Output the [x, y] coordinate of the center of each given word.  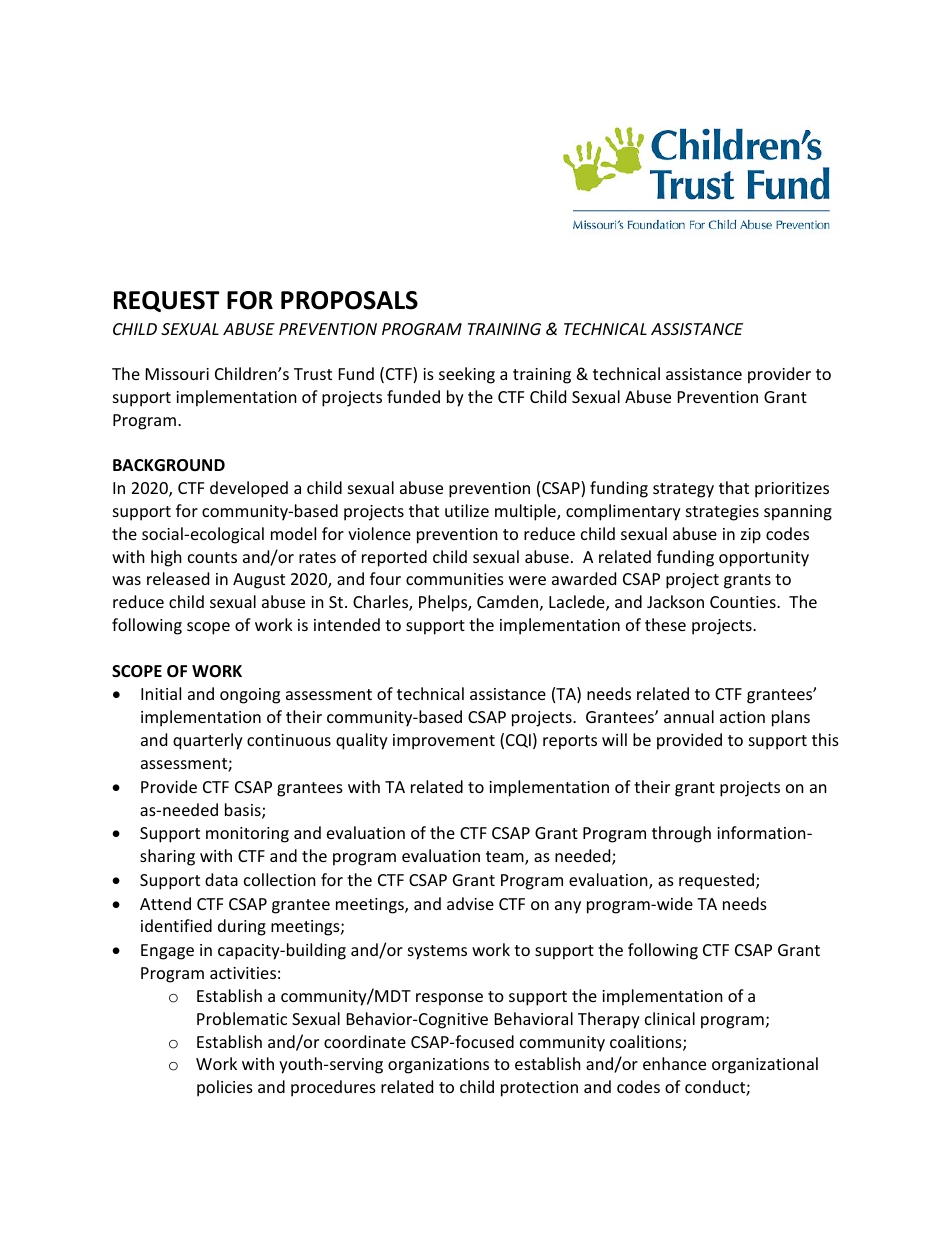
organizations [438, 1066]
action [742, 717]
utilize [467, 510]
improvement [444, 742]
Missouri [177, 374]
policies [225, 1088]
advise [470, 903]
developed [249, 489]
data [221, 879]
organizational [765, 1065]
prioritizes [792, 490]
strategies [722, 513]
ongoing [250, 696]
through [681, 834]
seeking [467, 375]
